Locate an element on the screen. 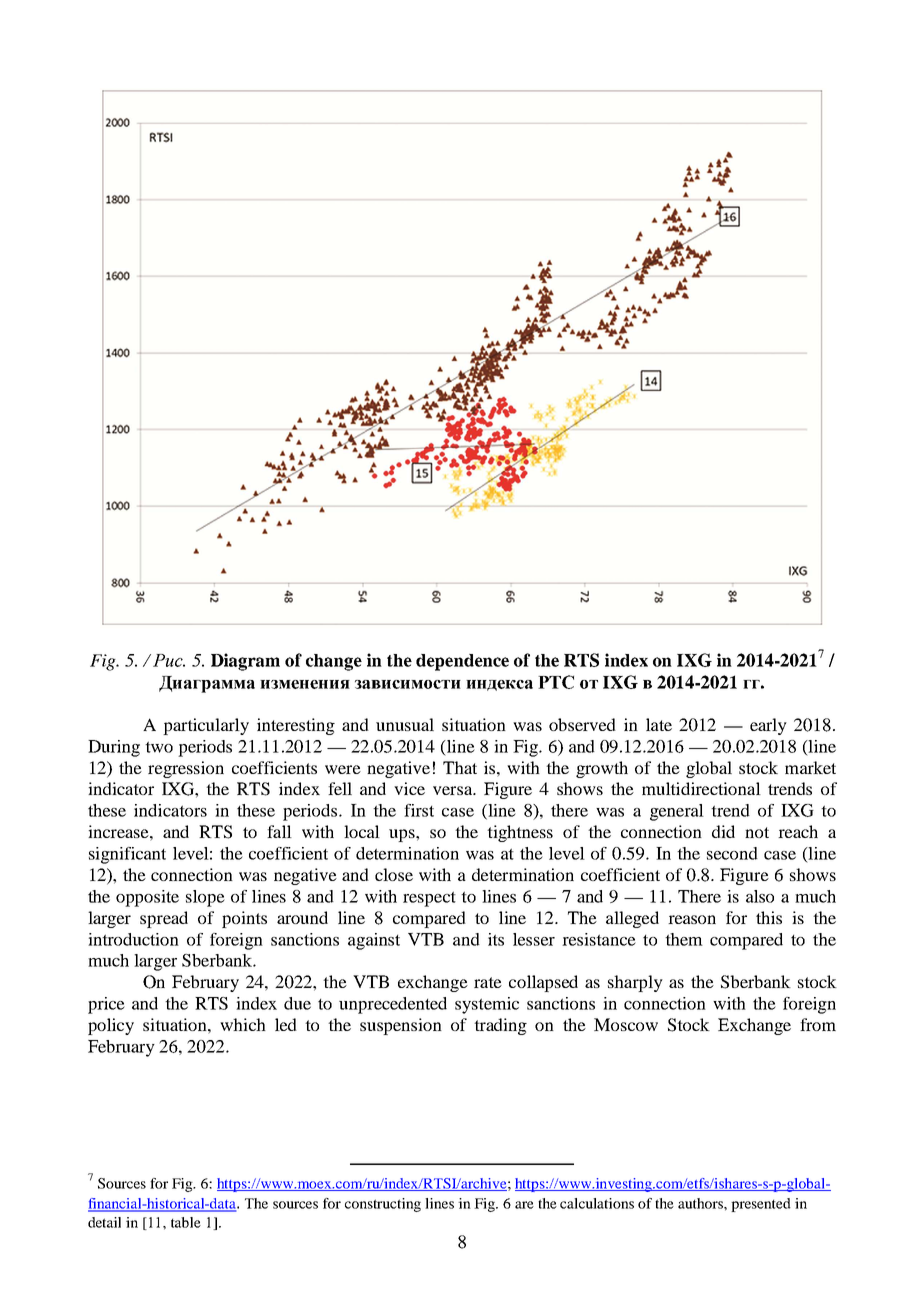 The height and width of the screenshot is (1308, 924). dependence is located at coordinates (462, 662).
